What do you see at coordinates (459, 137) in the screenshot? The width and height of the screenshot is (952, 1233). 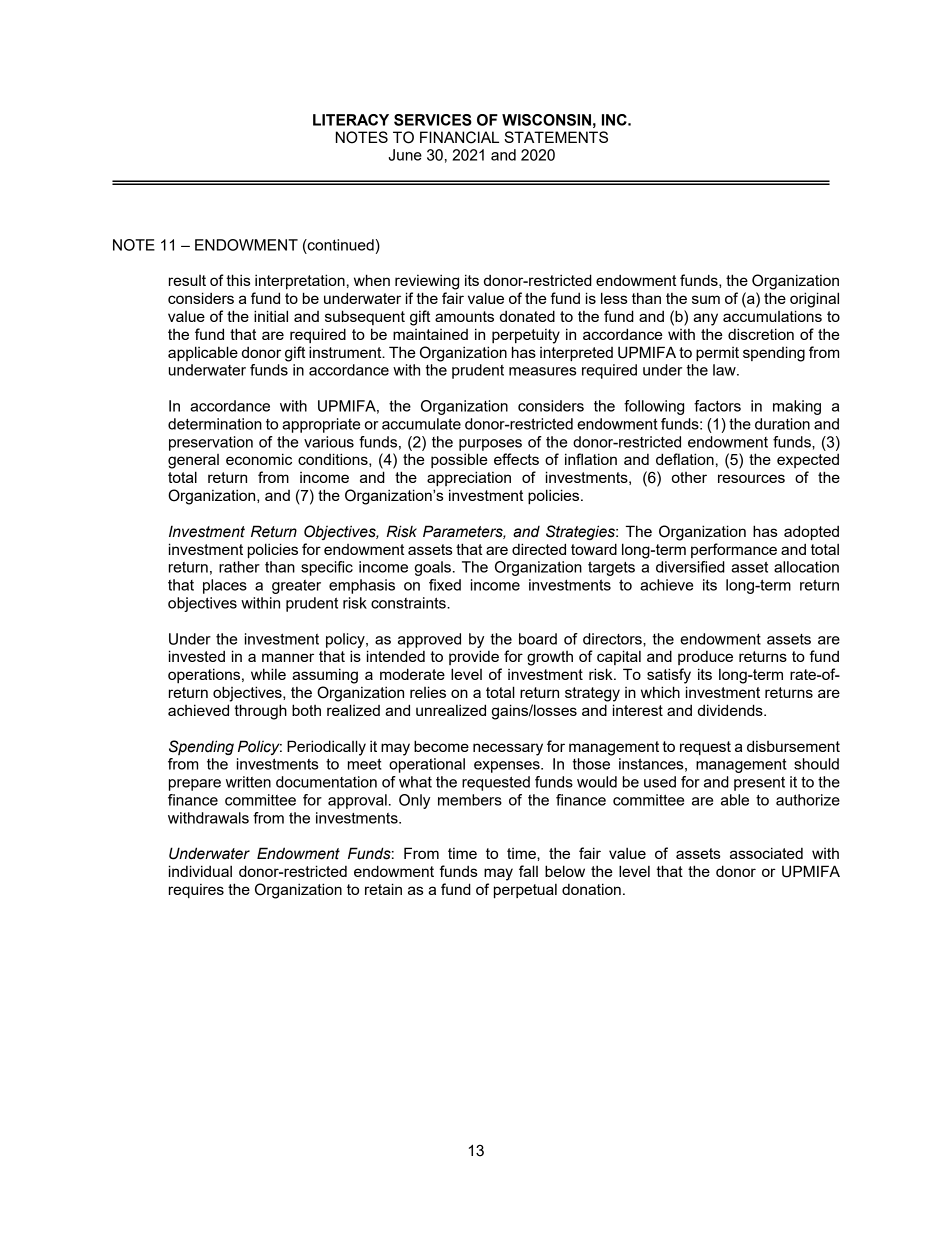 I see `FINANCIAL` at bounding box center [459, 137].
